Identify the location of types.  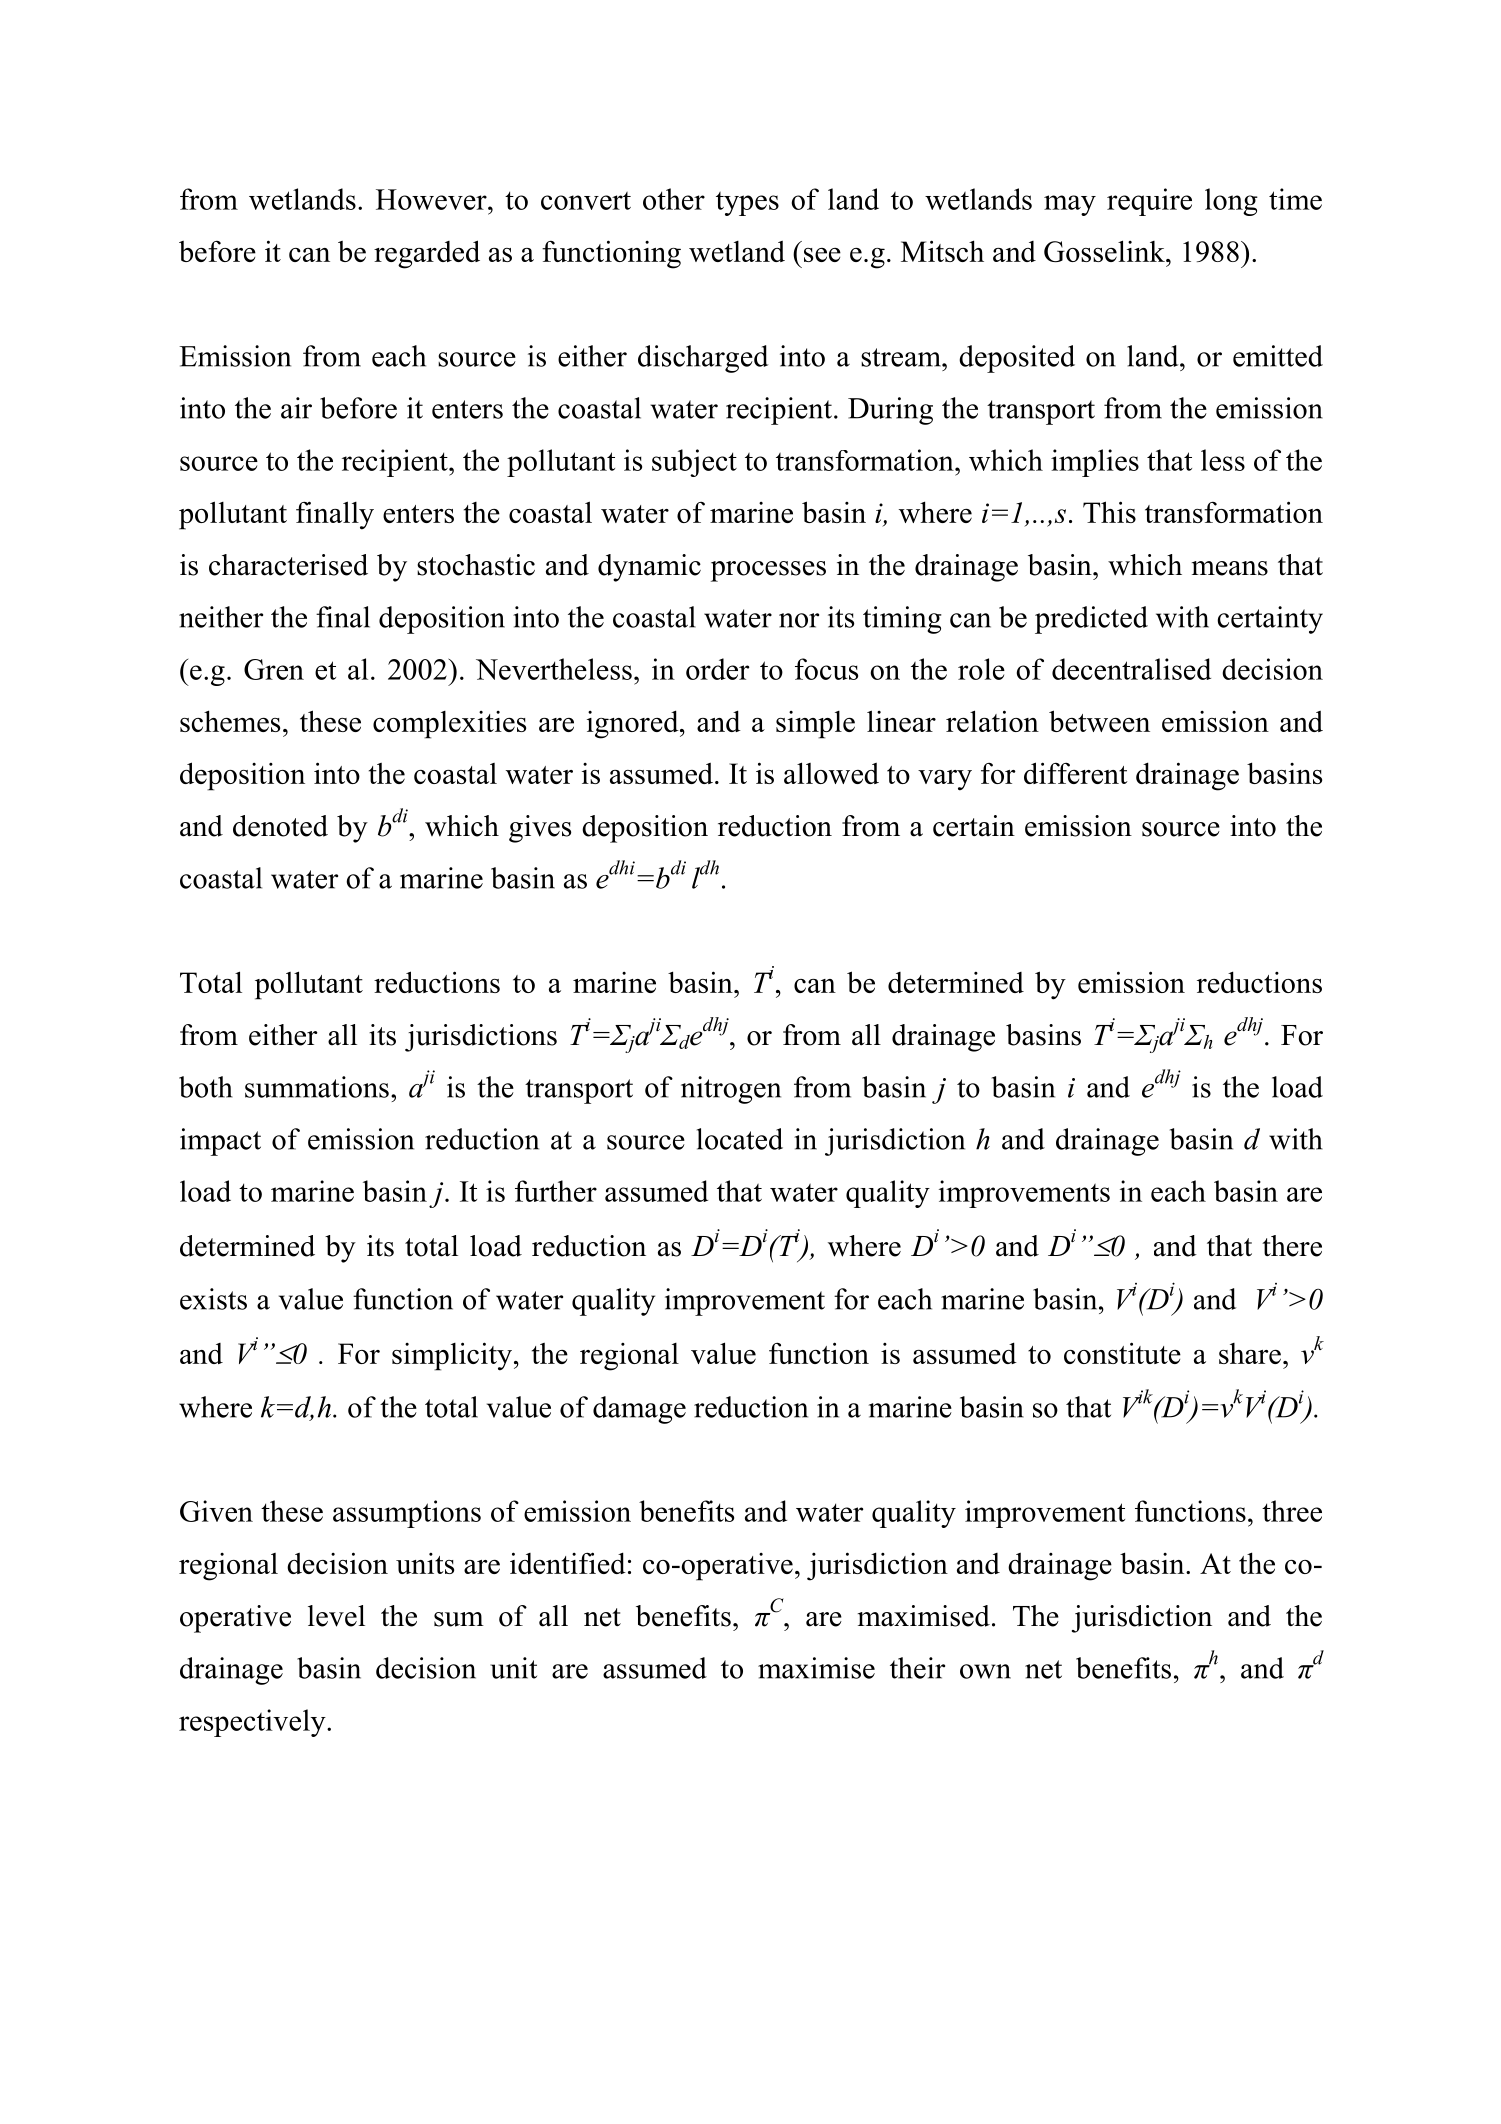
(747, 204).
